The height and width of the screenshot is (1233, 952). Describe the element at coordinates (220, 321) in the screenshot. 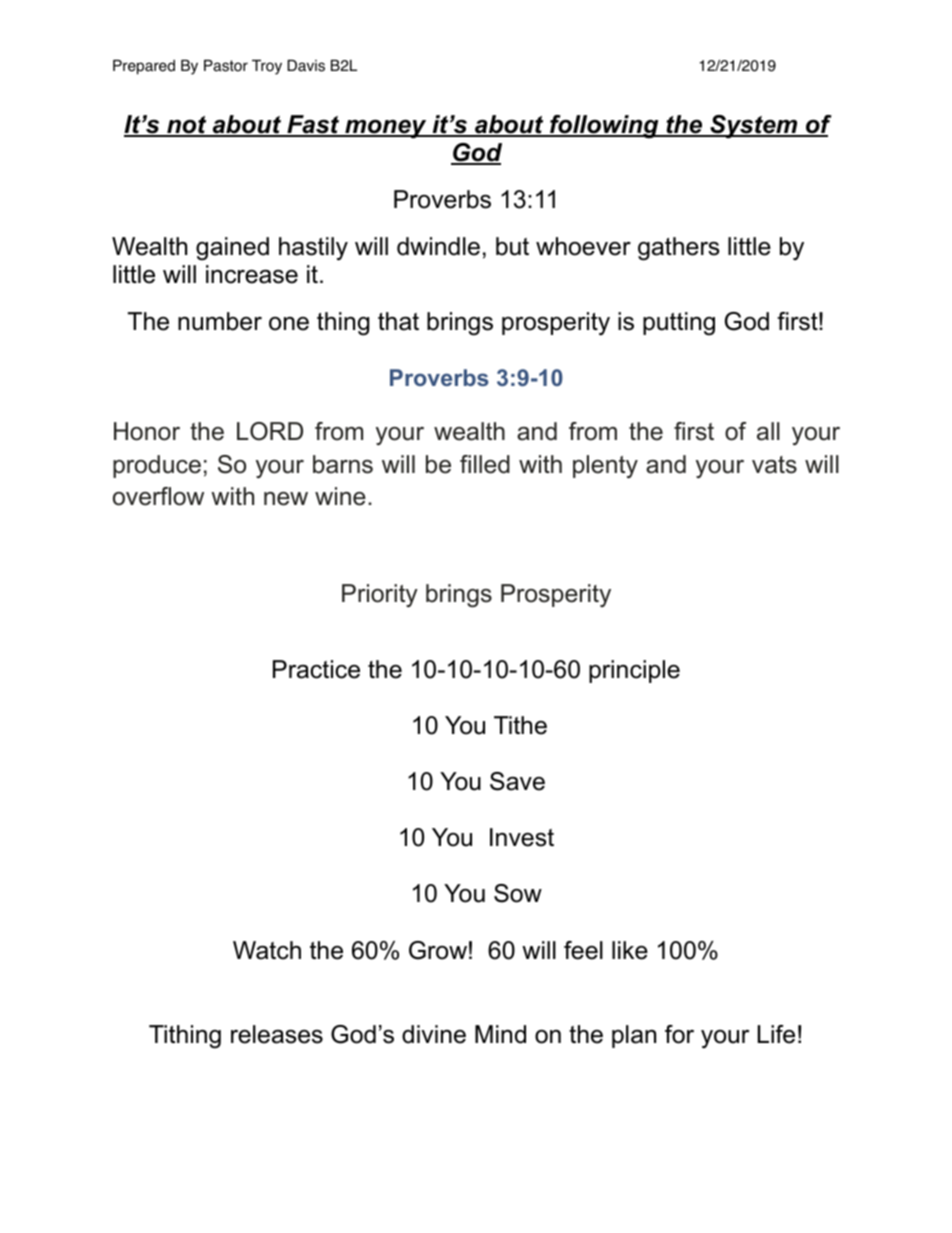

I see `number` at that location.
